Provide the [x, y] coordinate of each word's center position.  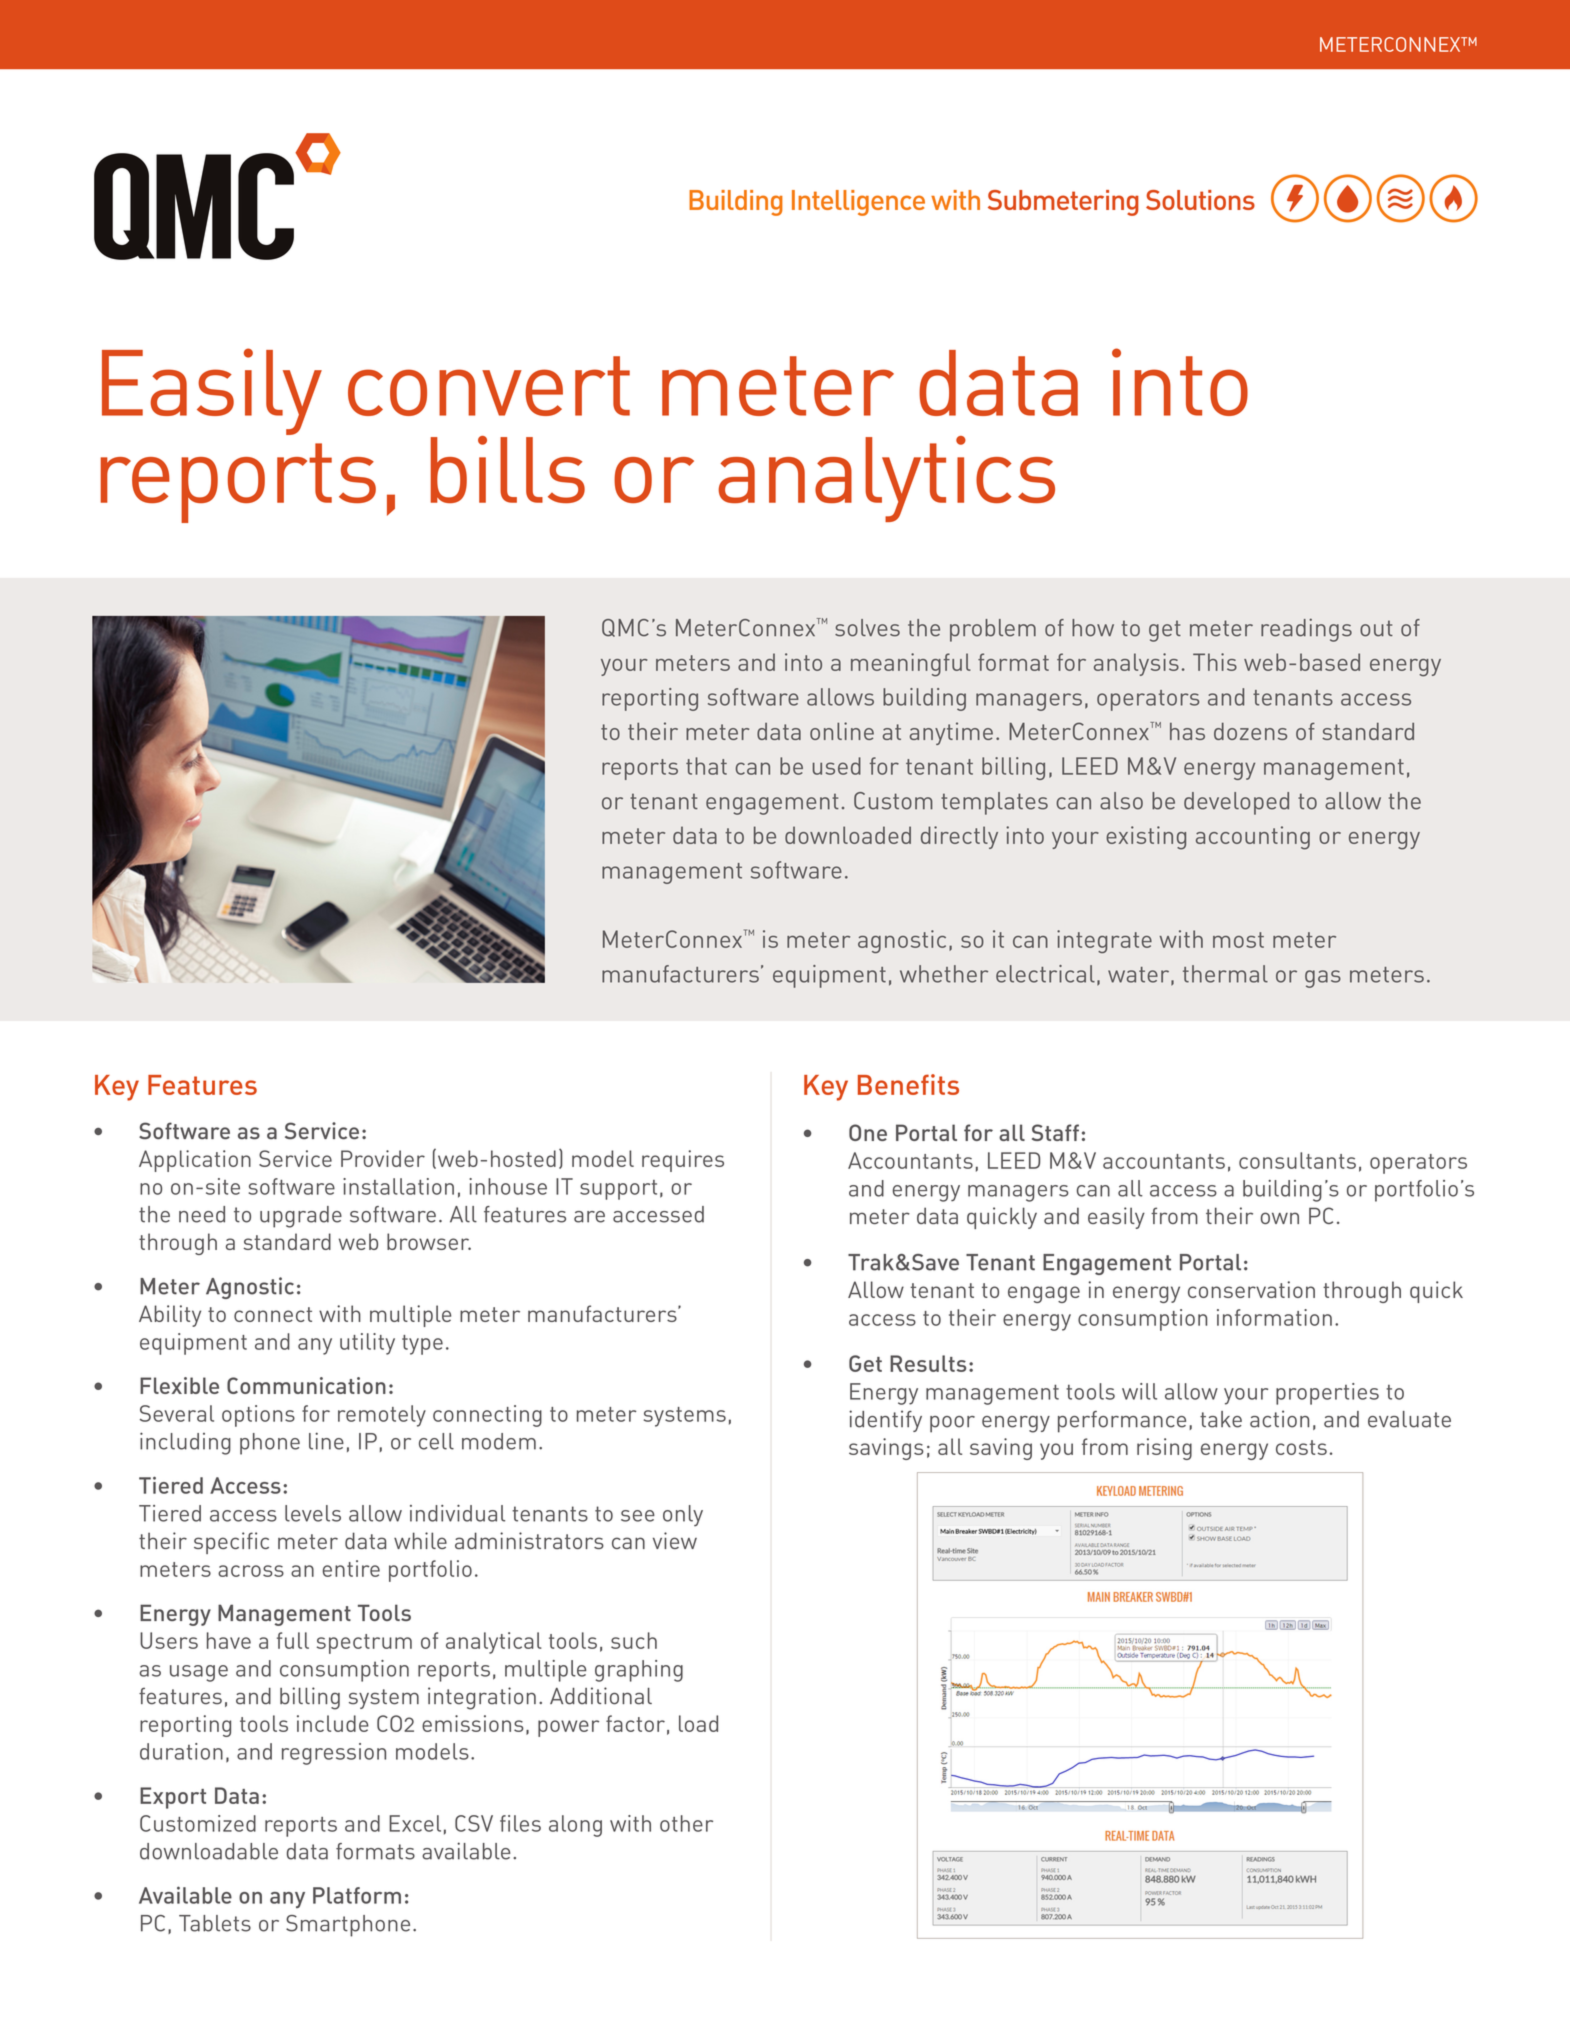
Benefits [908, 1084]
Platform [357, 1895]
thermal [1225, 974]
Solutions [1200, 200]
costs [1301, 1447]
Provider [383, 1158]
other [686, 1823]
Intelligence [858, 203]
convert [489, 386]
